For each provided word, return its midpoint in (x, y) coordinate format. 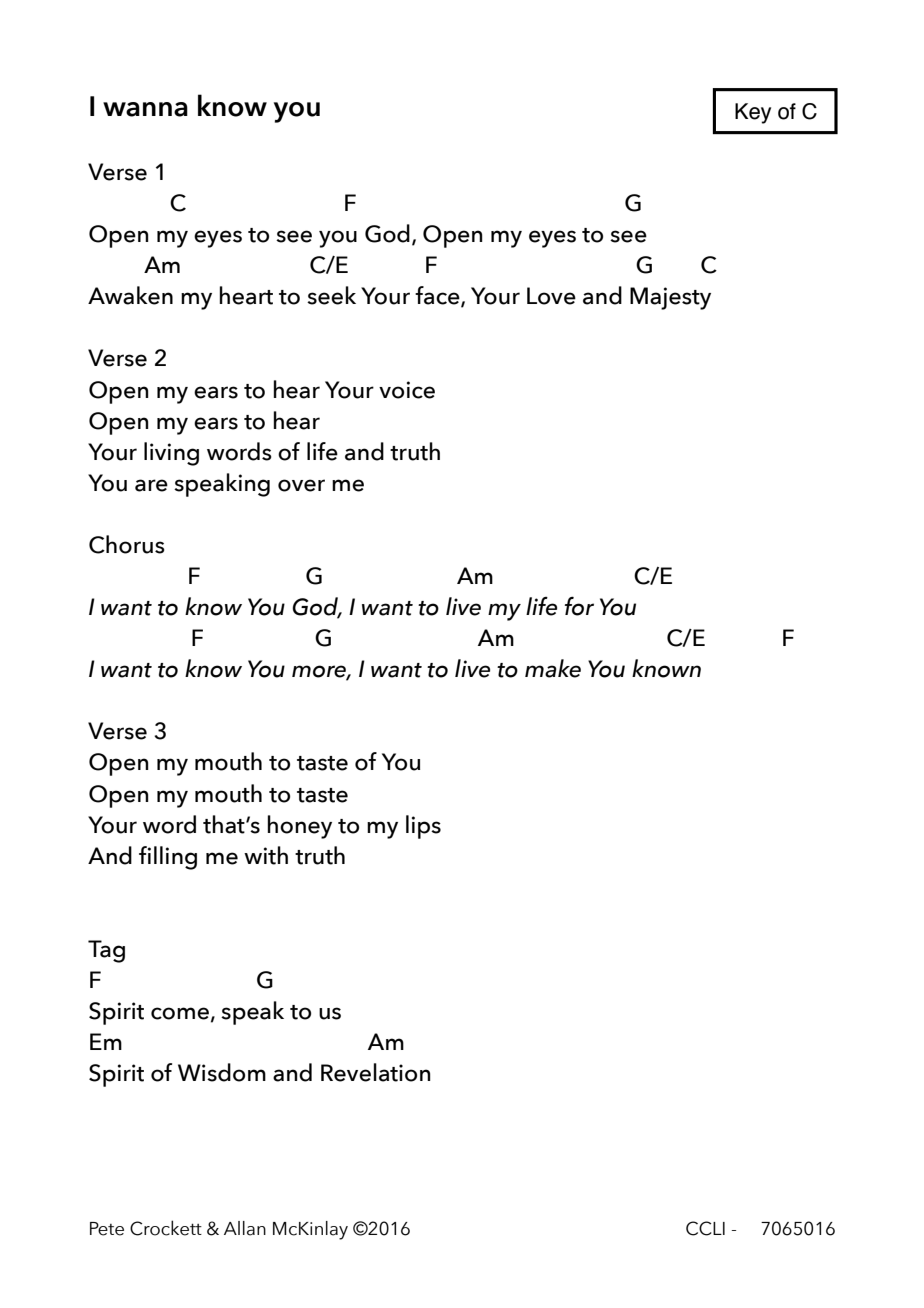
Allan (245, 1228)
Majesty (670, 298)
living (171, 454)
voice (407, 390)
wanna (145, 109)
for (579, 606)
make (553, 668)
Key (753, 113)
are (151, 485)
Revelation (376, 1072)
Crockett (166, 1228)
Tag (106, 951)
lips (423, 827)
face (438, 296)
